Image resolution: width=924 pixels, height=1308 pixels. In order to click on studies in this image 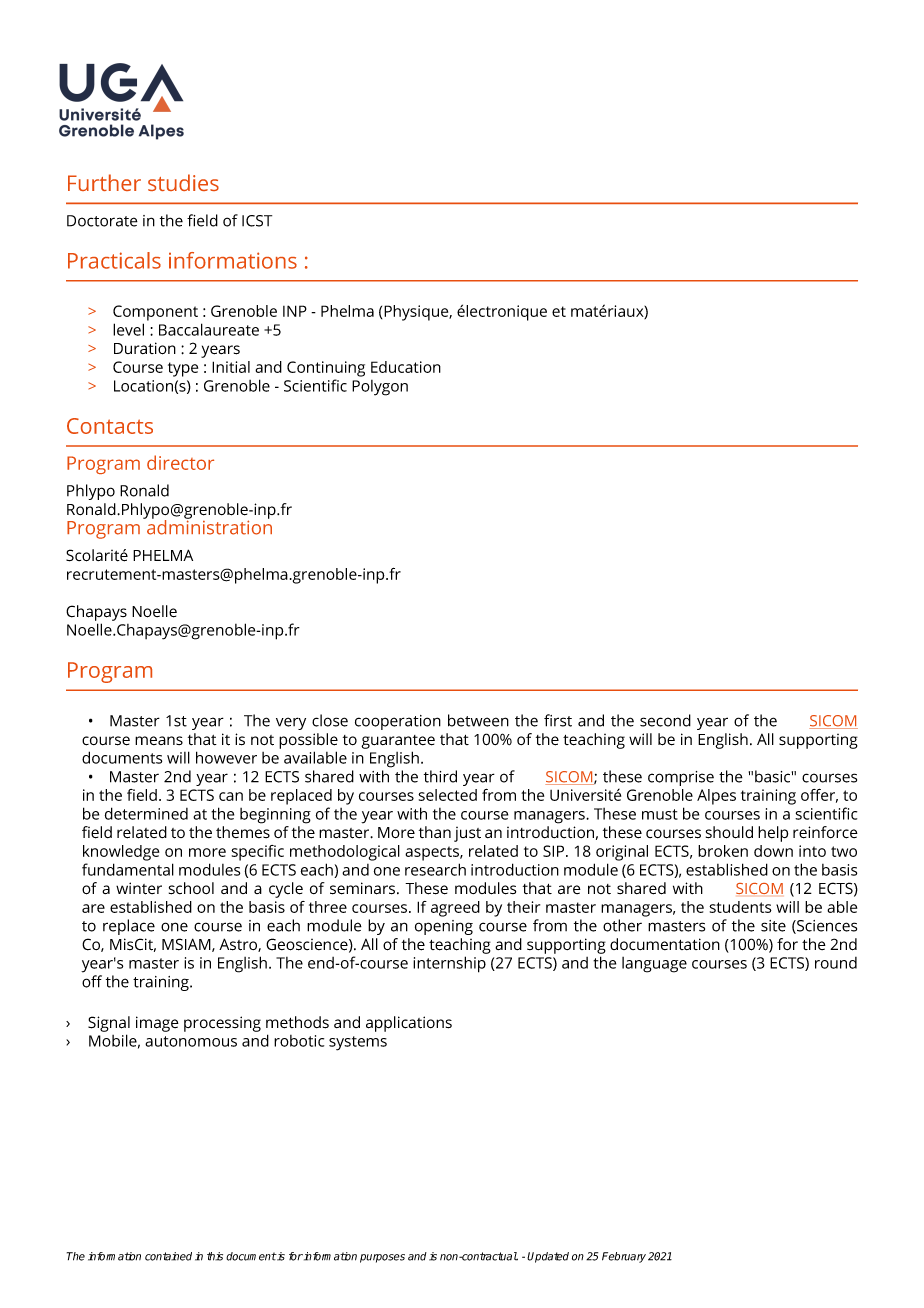, I will do `click(183, 182)`.
